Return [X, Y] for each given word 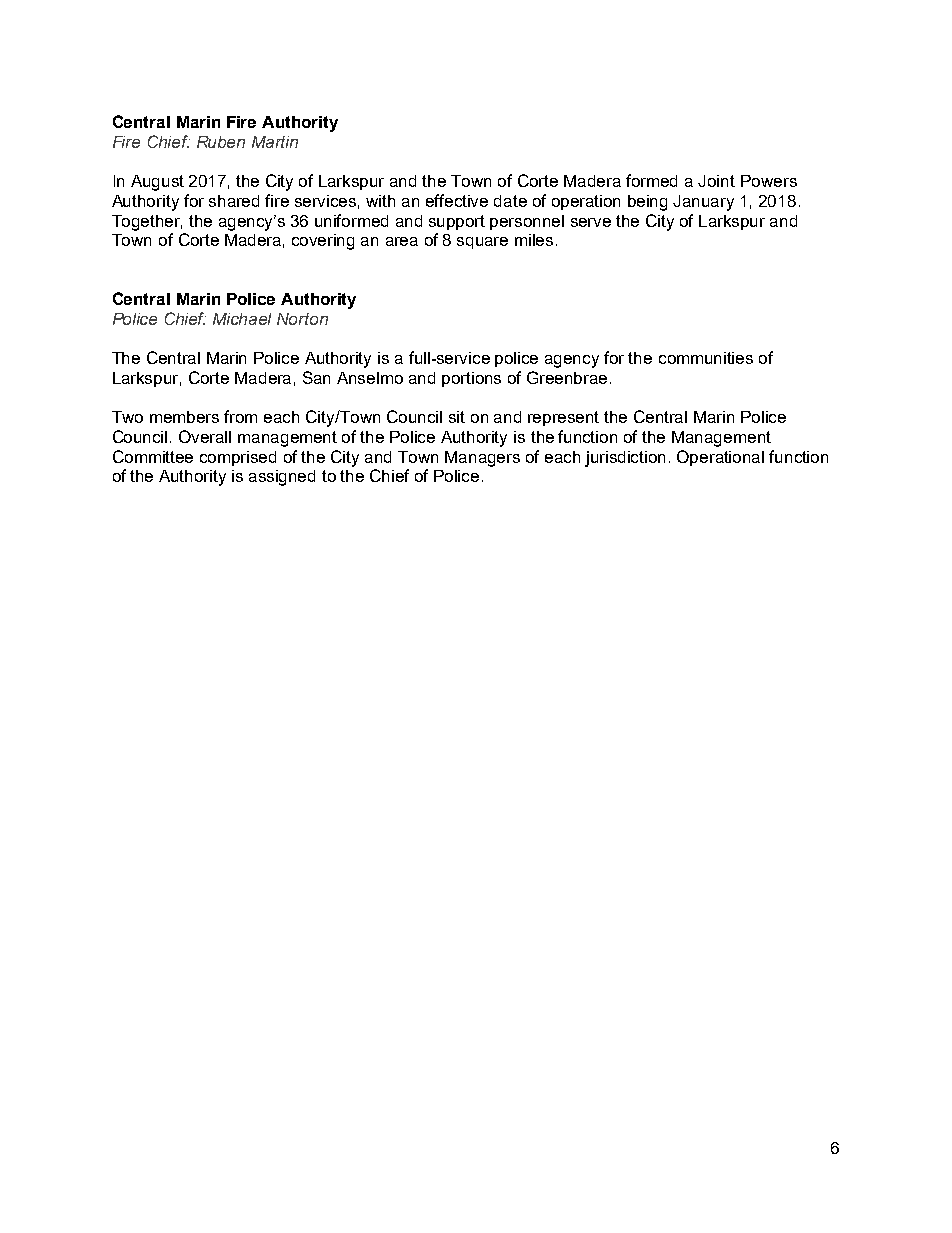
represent [563, 418]
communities [706, 358]
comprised [238, 458]
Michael [242, 319]
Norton [302, 319]
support [457, 222]
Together [147, 223]
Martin [275, 142]
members [184, 417]
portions [471, 379]
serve [591, 222]
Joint [716, 181]
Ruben [221, 142]
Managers [482, 459]
